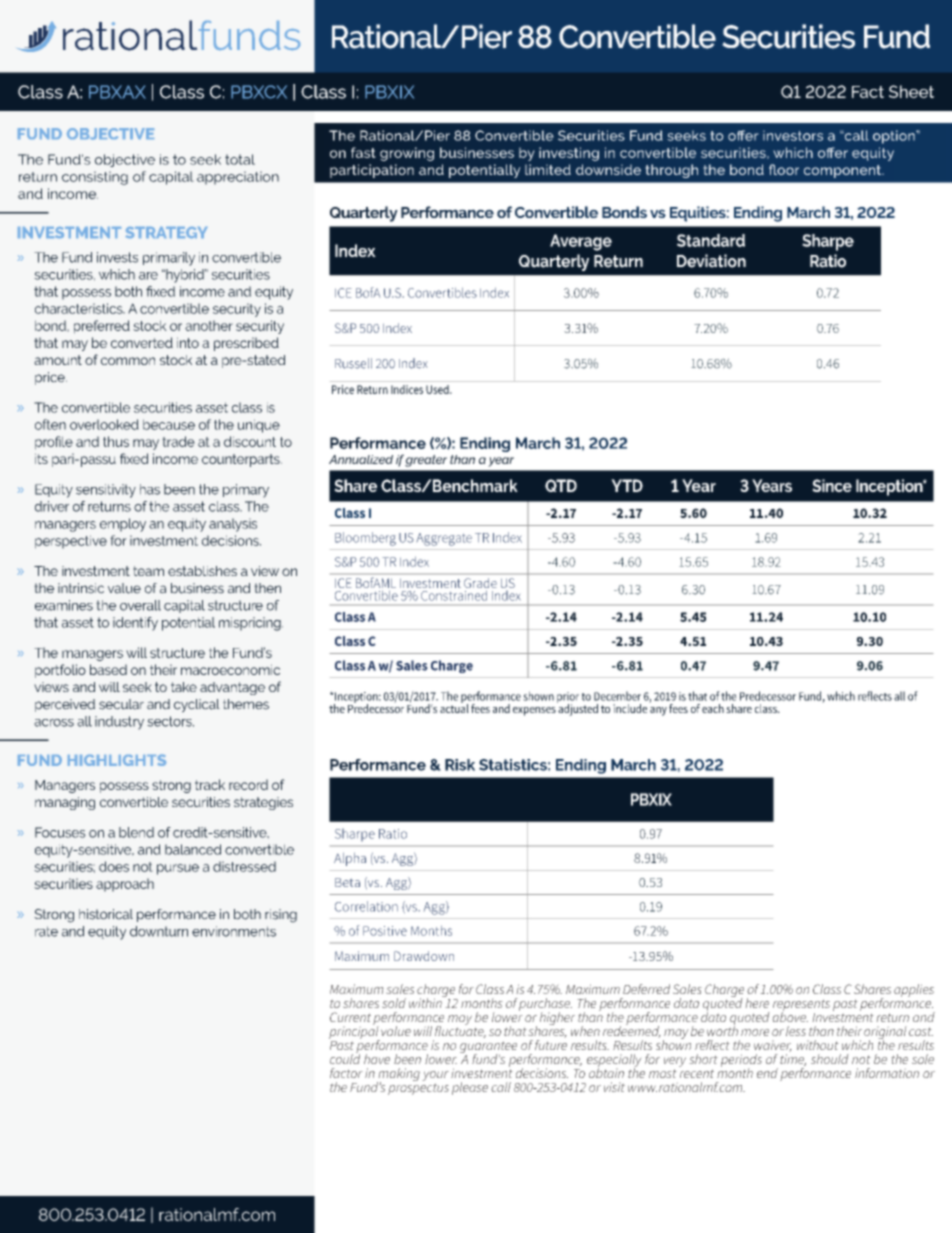 The height and width of the screenshot is (1233, 952). Describe the element at coordinates (711, 261) in the screenshot. I see `Deviation` at that location.
